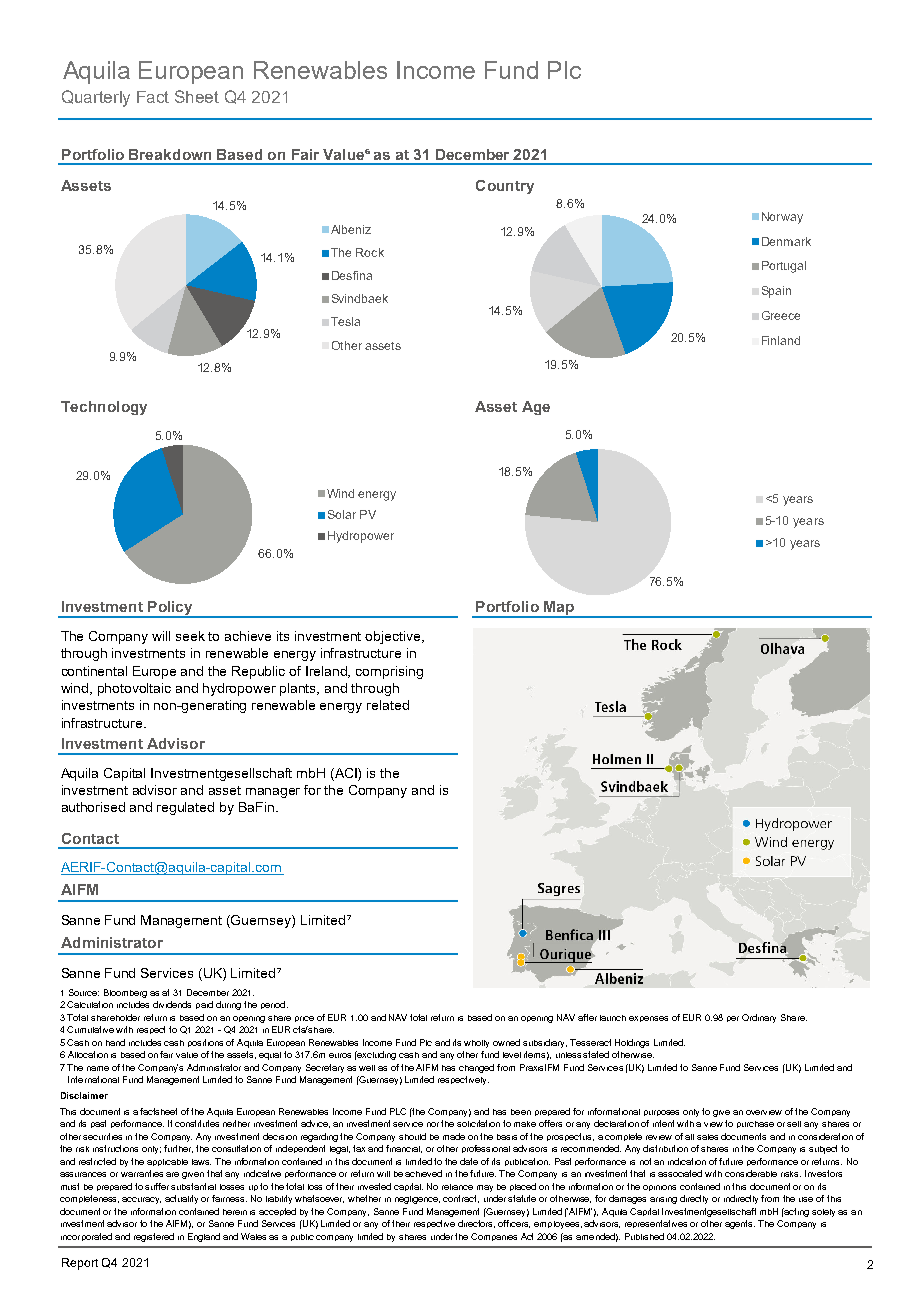 The image size is (924, 1308). What do you see at coordinates (389, 672) in the image?
I see `comprising` at bounding box center [389, 672].
